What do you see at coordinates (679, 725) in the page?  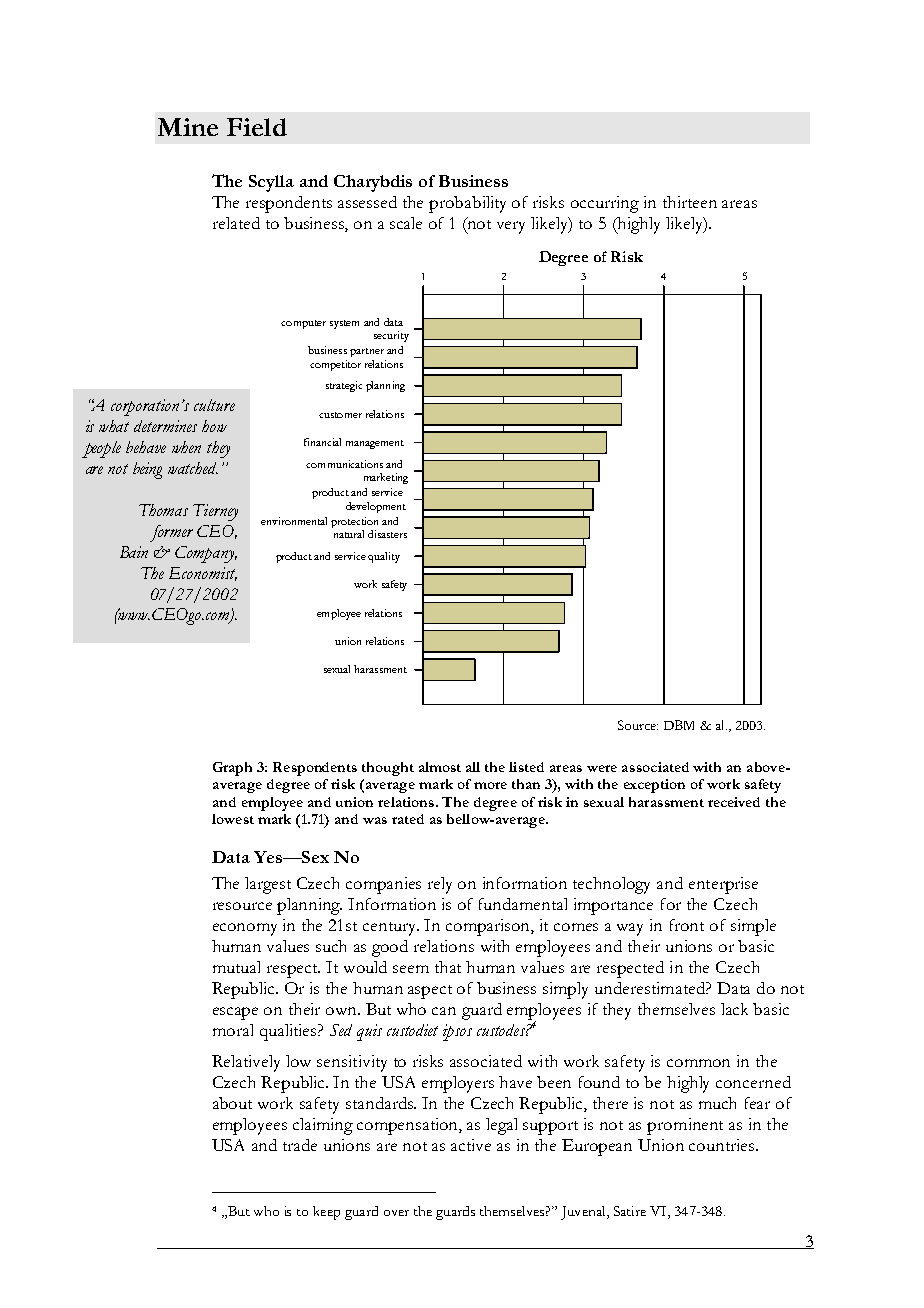 I see `DBM` at bounding box center [679, 725].
